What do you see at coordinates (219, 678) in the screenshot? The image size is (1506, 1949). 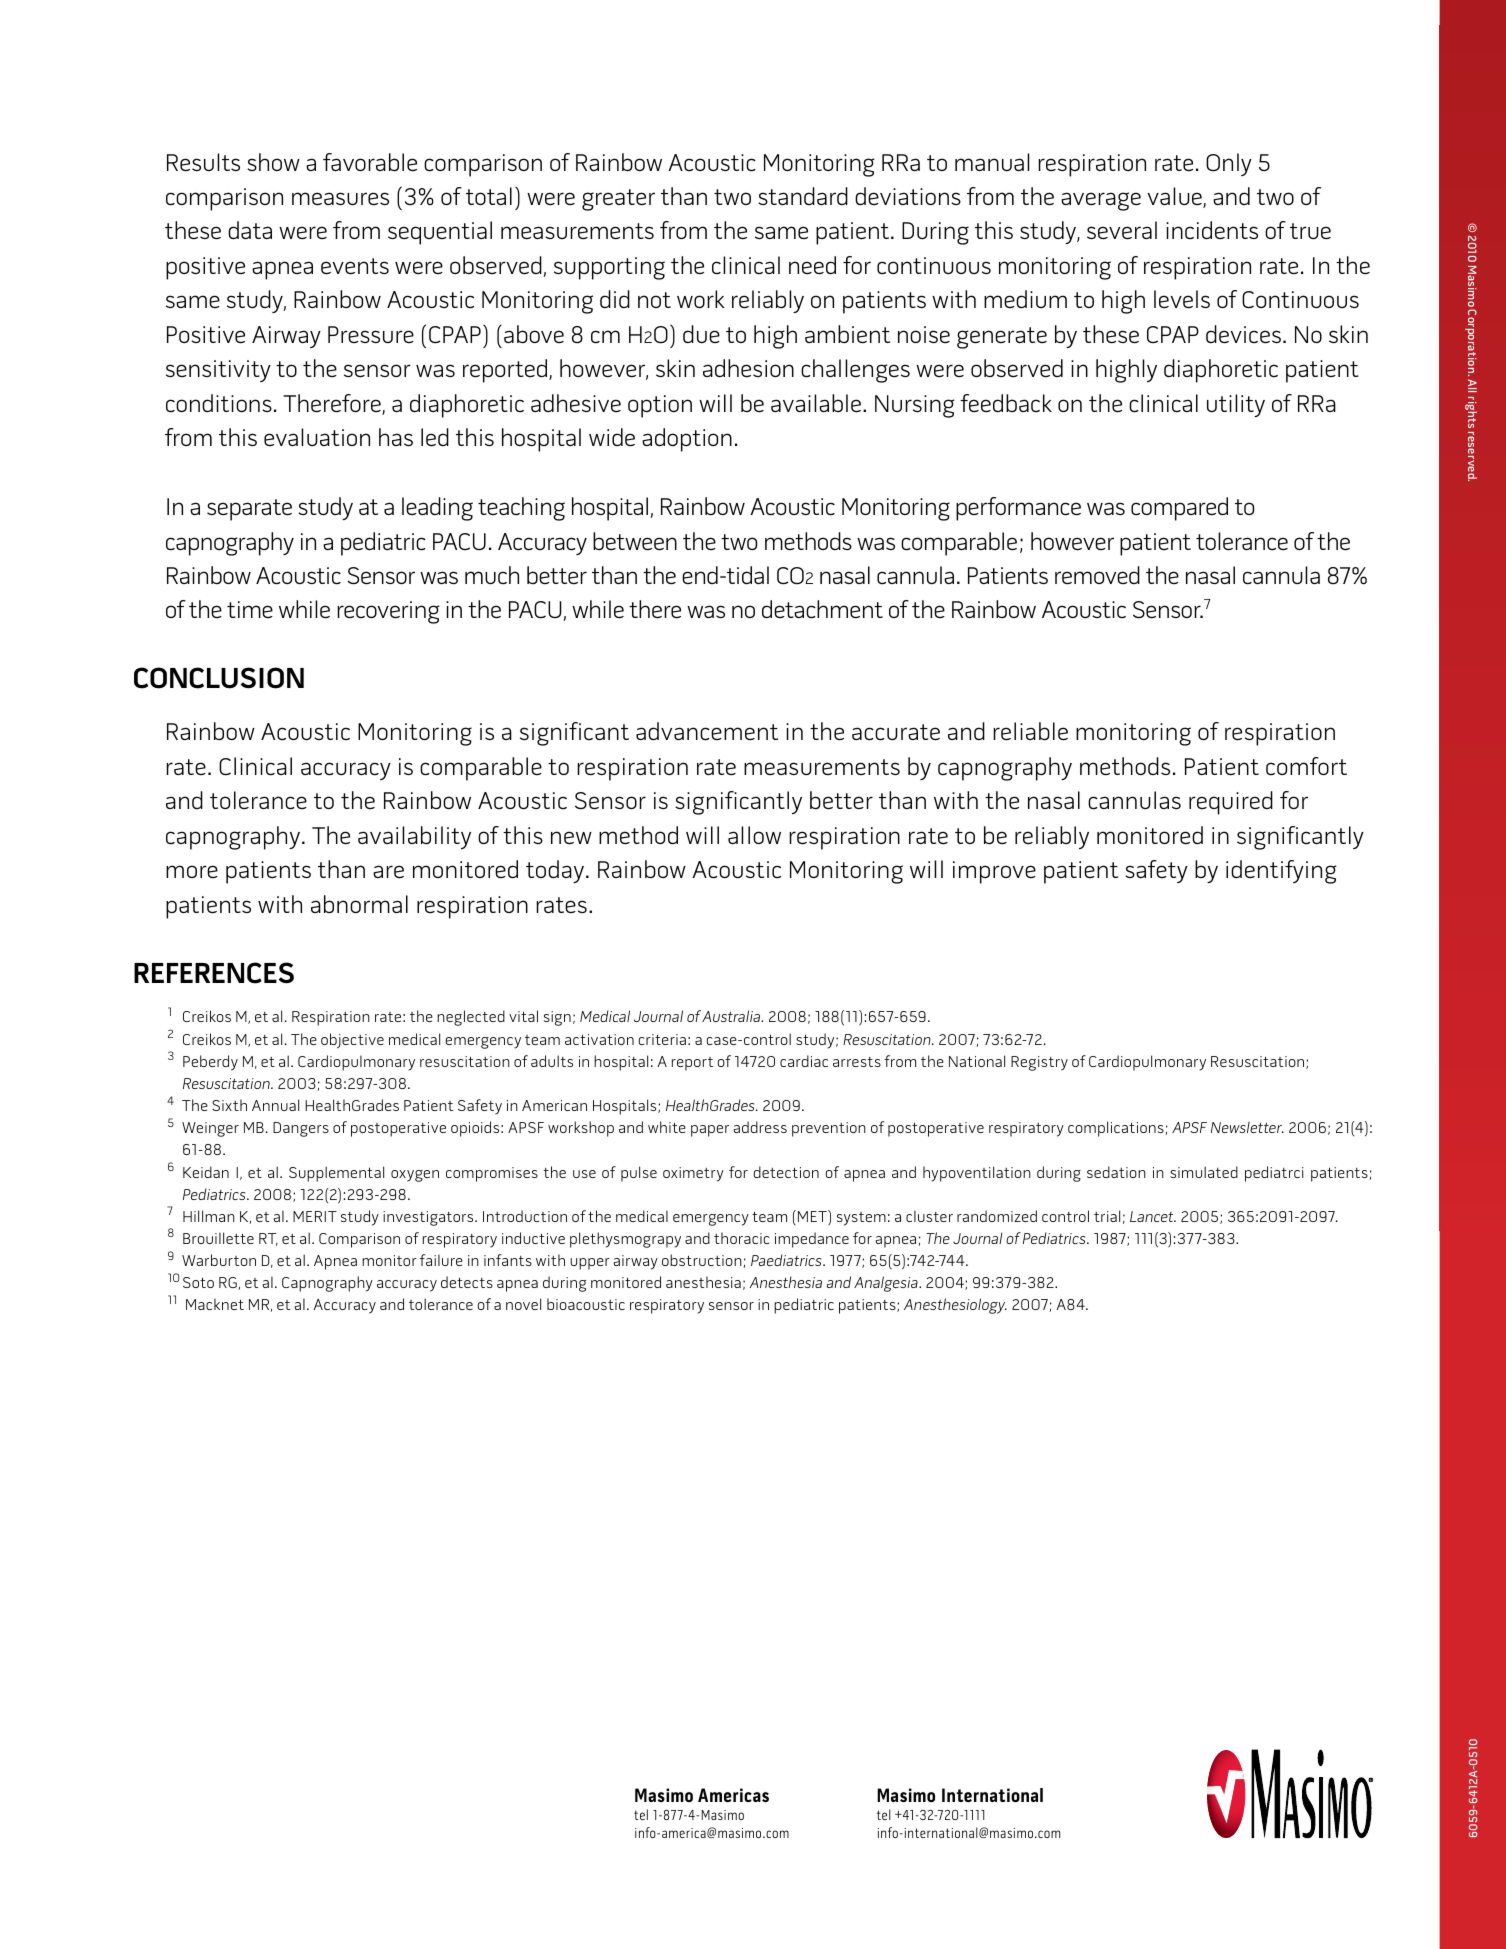 I see `Conclusion` at bounding box center [219, 678].
